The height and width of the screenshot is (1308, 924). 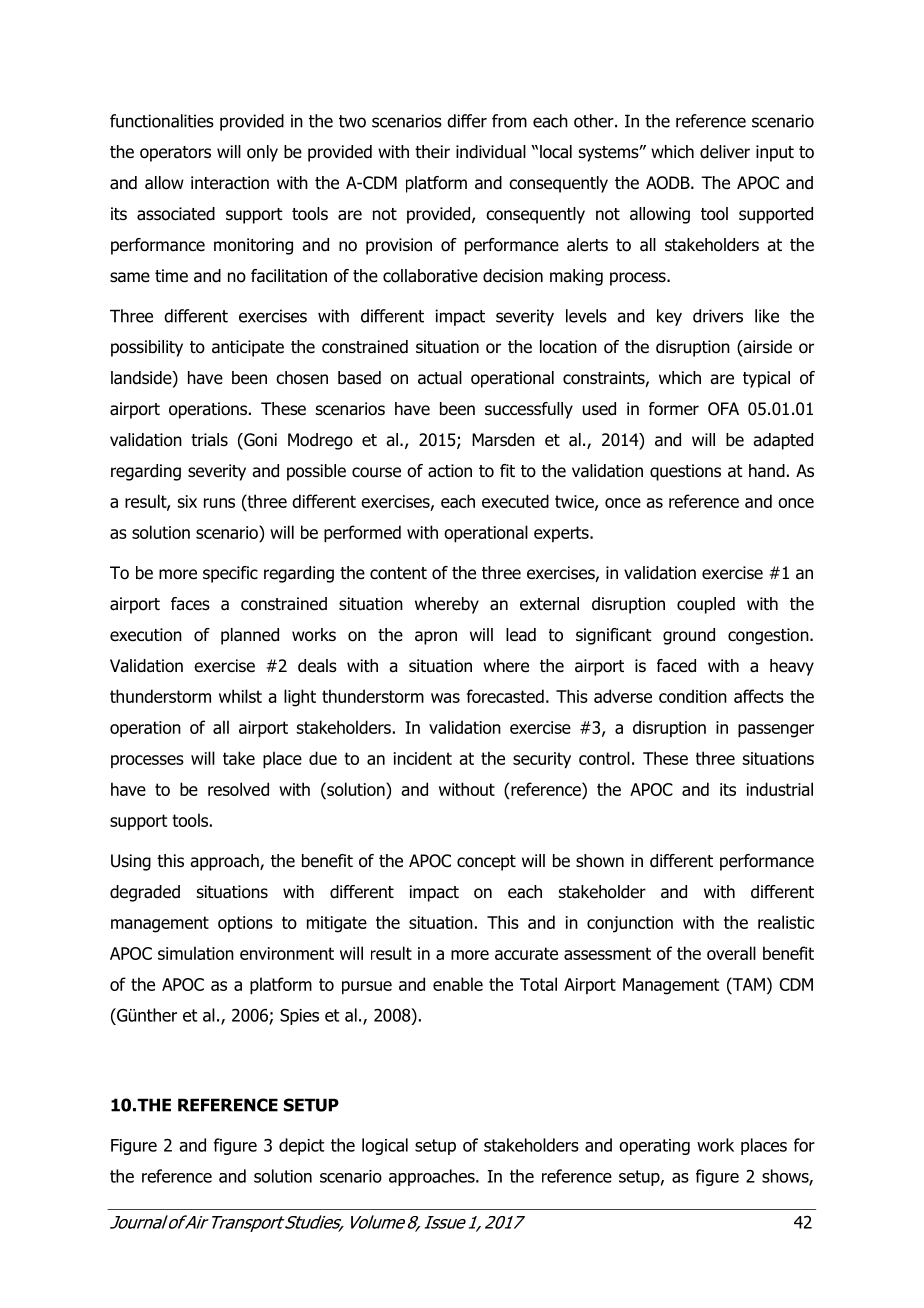 What do you see at coordinates (725, 152) in the screenshot?
I see `deliver` at bounding box center [725, 152].
